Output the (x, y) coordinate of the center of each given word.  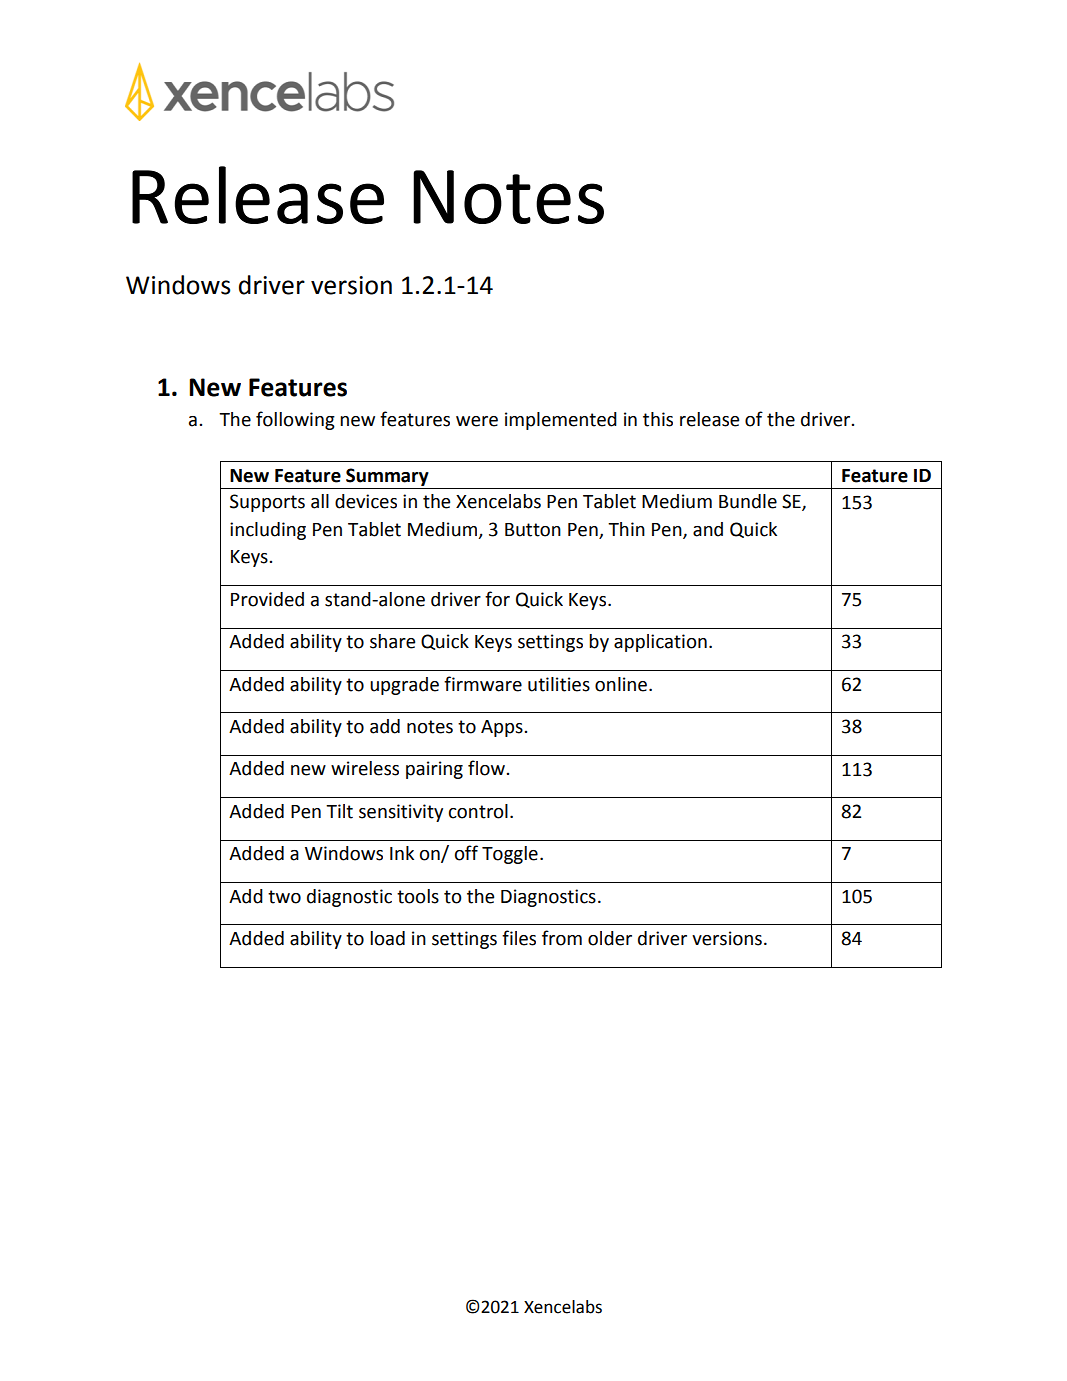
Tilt (339, 811)
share (392, 641)
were (477, 421)
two (284, 897)
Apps (502, 728)
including (268, 531)
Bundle (748, 501)
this (658, 419)
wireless (365, 768)
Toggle (510, 855)
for (497, 599)
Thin (626, 529)
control (478, 811)
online (621, 684)
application (660, 643)
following (295, 420)
